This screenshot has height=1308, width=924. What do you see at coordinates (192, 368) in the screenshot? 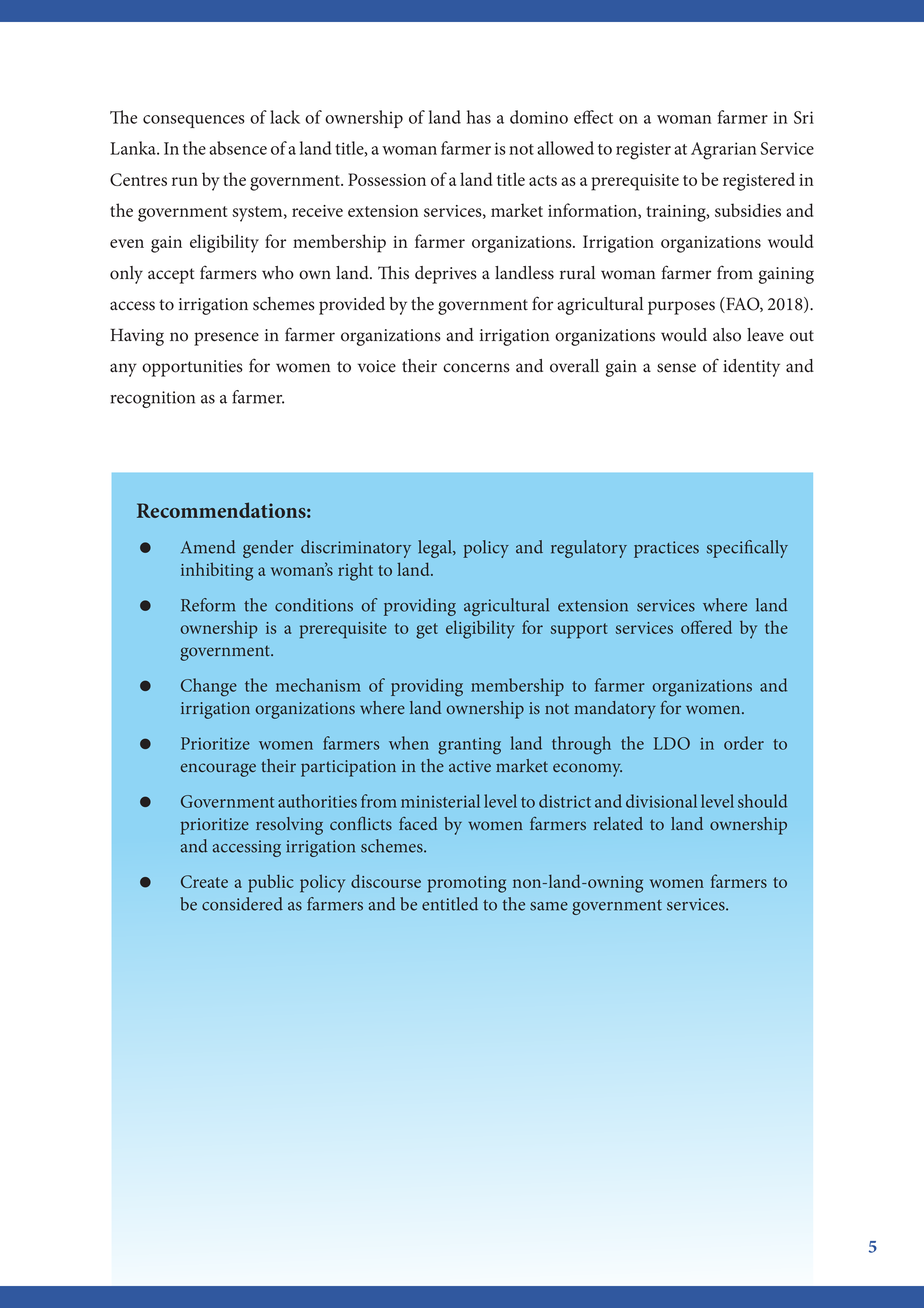
I see `opportunities` at bounding box center [192, 368].
